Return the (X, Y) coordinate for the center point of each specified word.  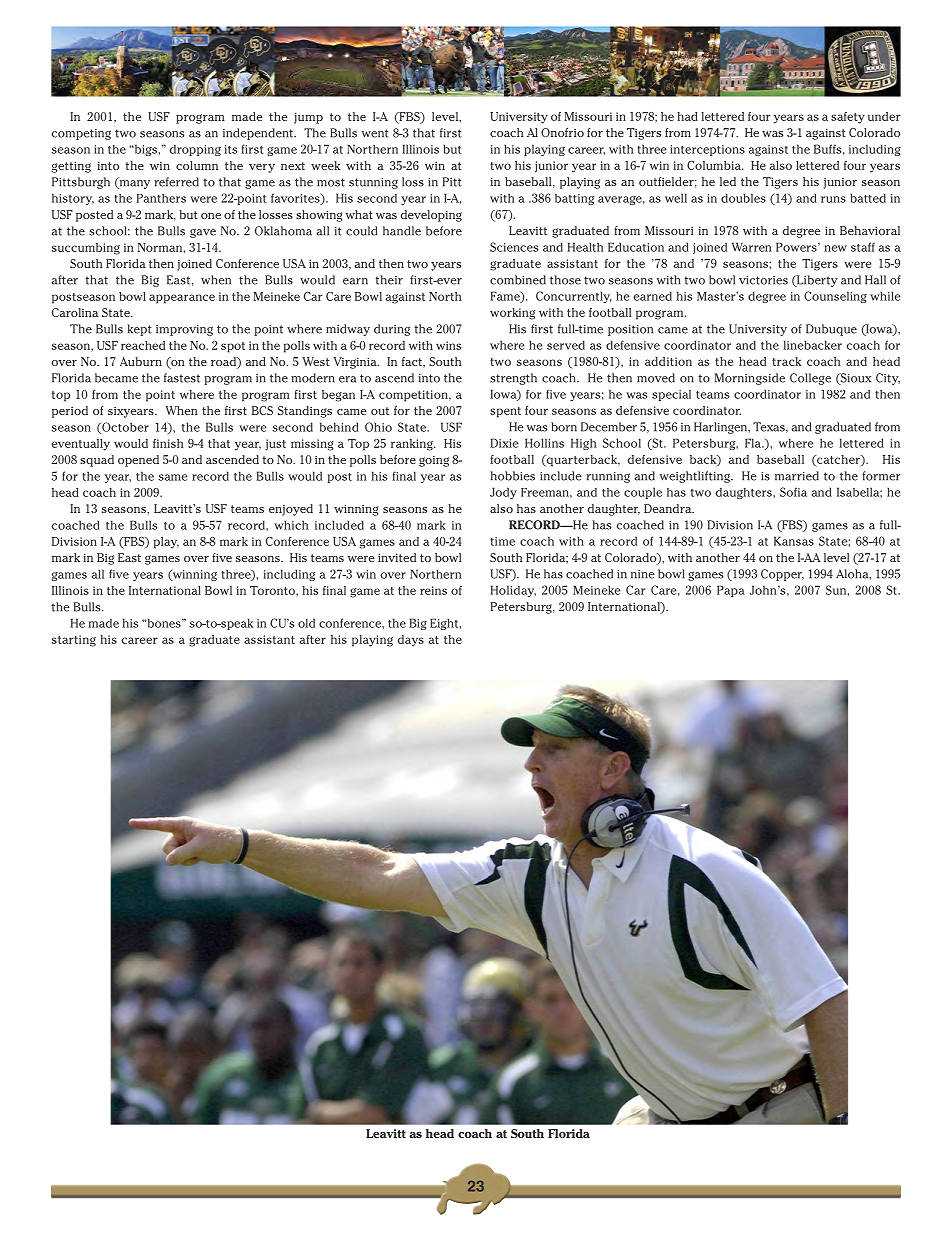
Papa (731, 591)
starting (74, 641)
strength (513, 379)
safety (848, 118)
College (810, 379)
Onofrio (562, 132)
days (411, 641)
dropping (195, 150)
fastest (182, 378)
